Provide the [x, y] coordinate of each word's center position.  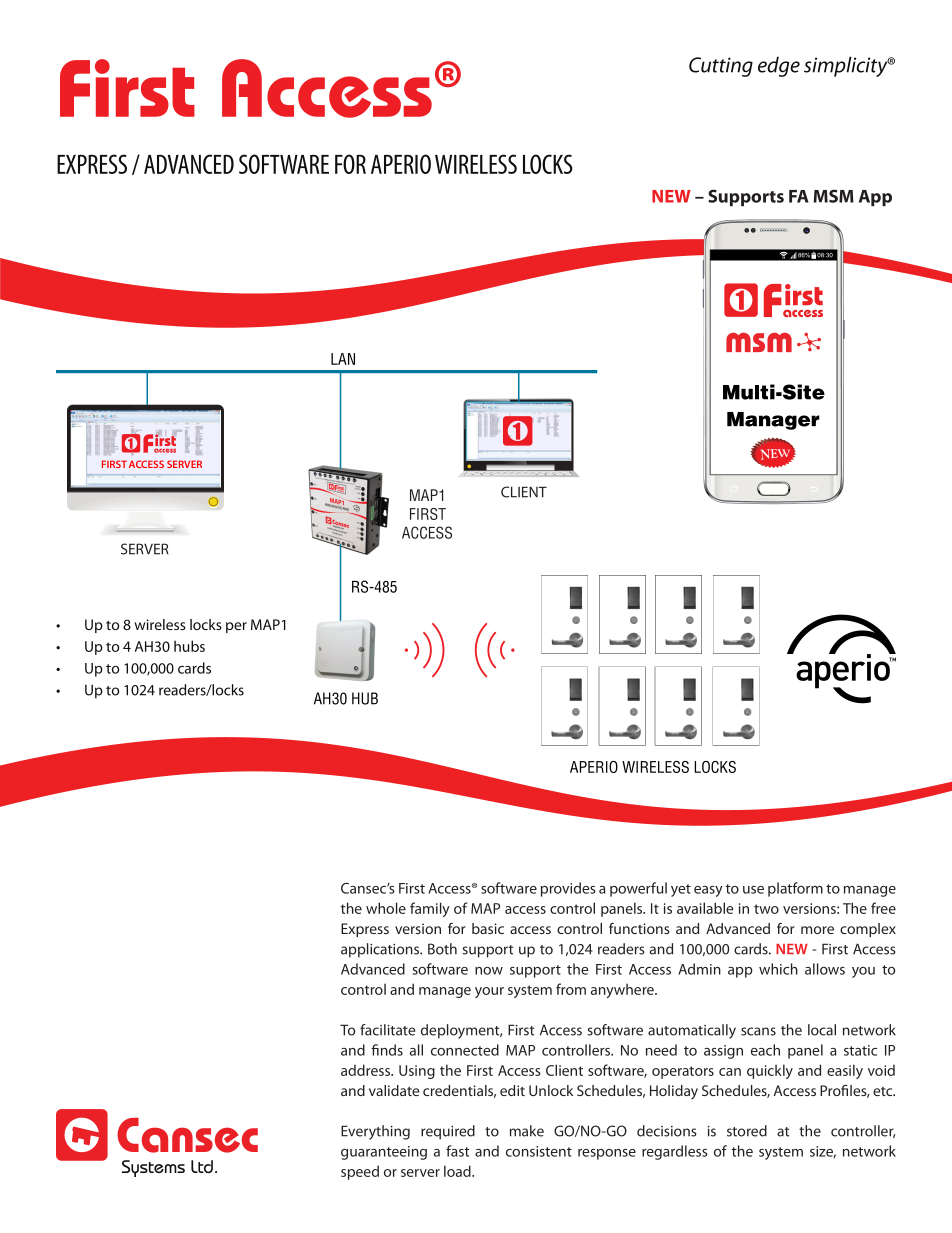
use [753, 890]
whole [386, 908]
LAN [343, 359]
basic [488, 928]
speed [360, 1172]
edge [779, 66]
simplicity [847, 66]
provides [568, 889]
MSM [833, 196]
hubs [189, 646]
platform [795, 889]
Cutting [721, 67]
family [430, 909]
